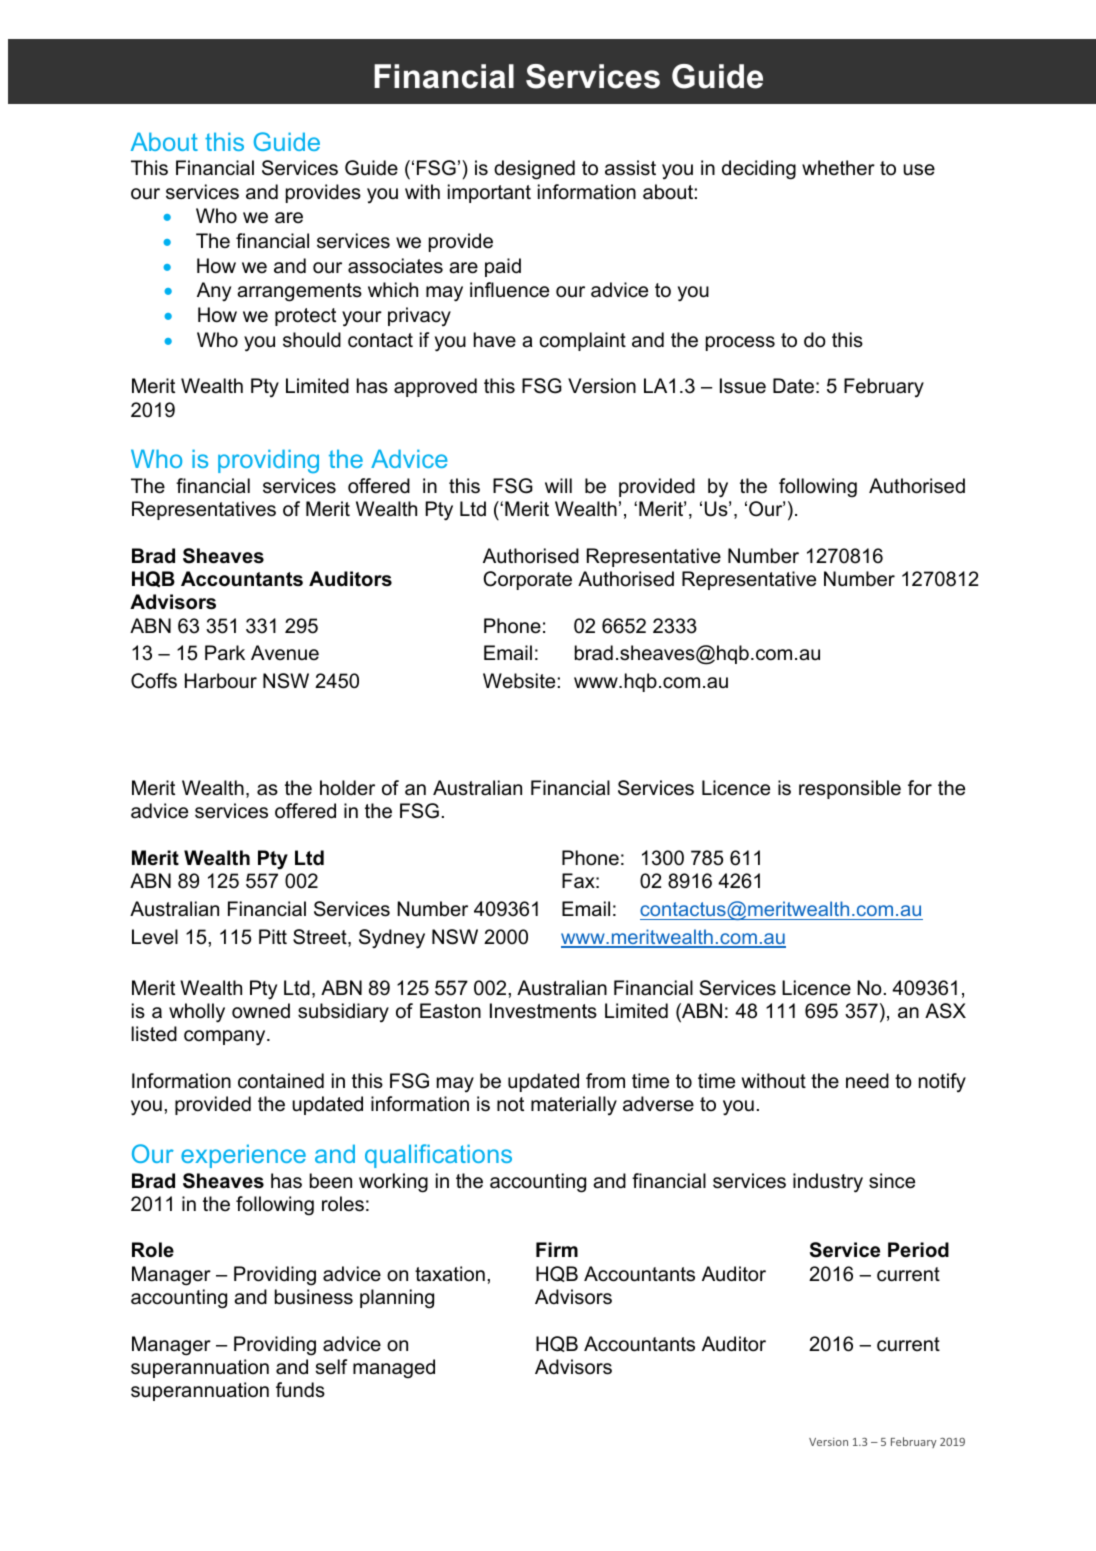  I want to click on need, so click(867, 1081).
